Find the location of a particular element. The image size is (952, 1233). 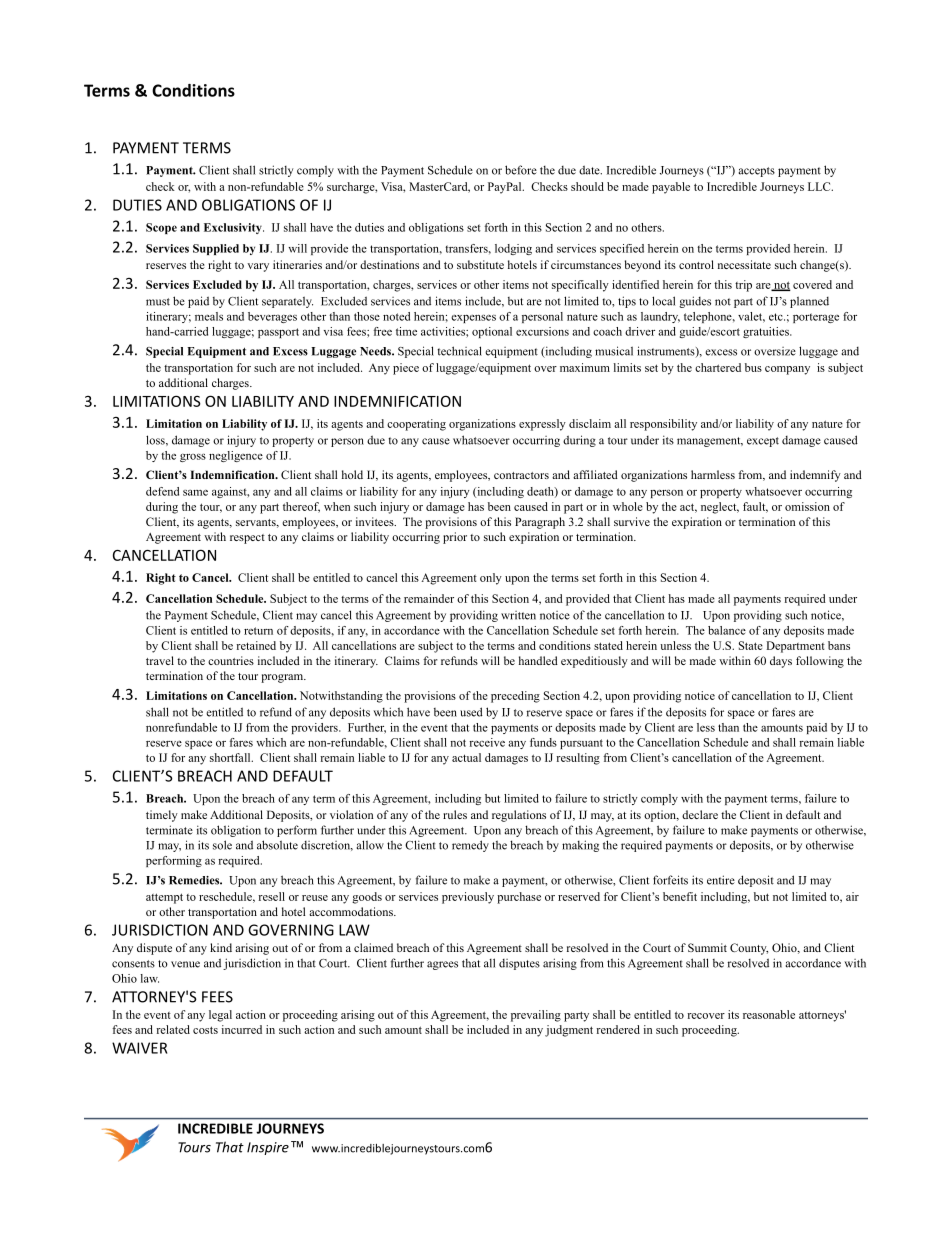

only is located at coordinates (491, 579).
